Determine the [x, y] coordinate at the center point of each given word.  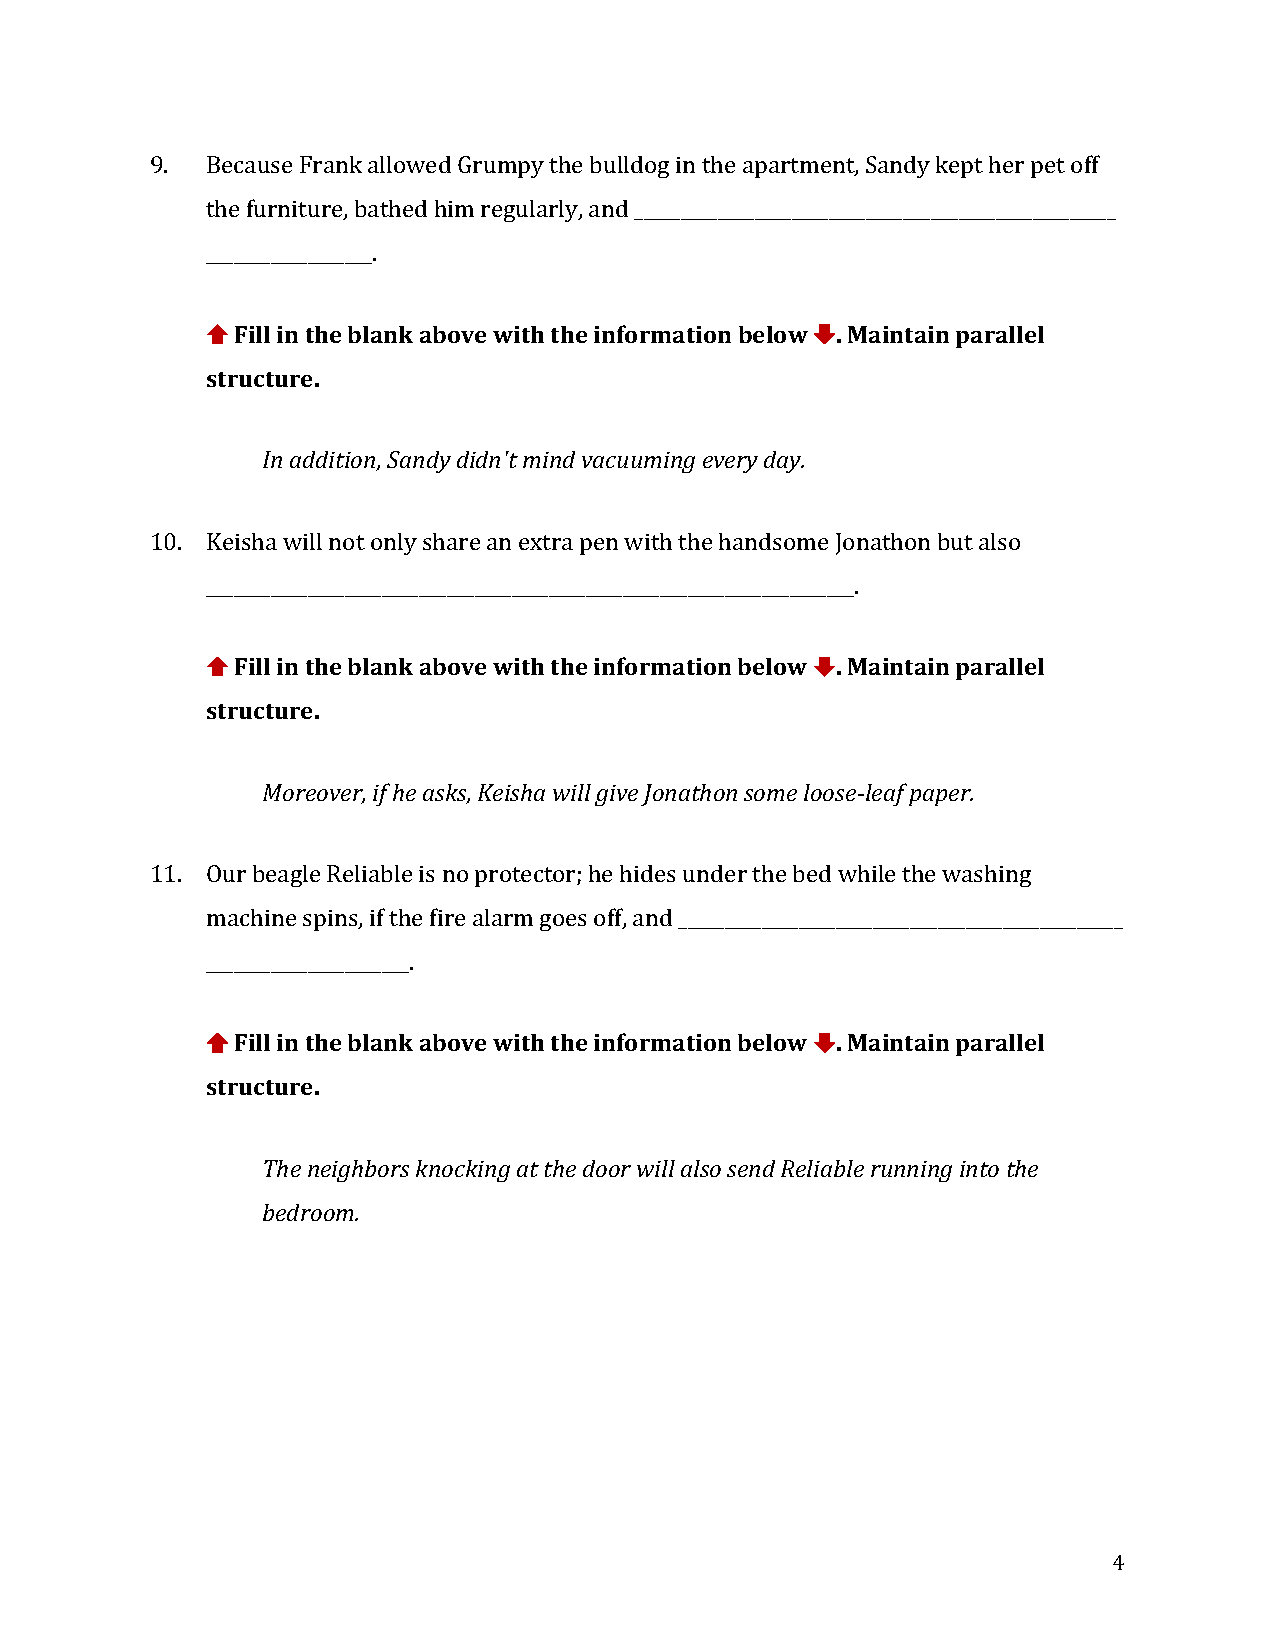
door [607, 1168]
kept [959, 167]
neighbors [358, 1171]
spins [331, 920]
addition [334, 461]
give [616, 795]
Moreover [314, 794]
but [955, 541]
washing [986, 876]
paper [941, 797]
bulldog [629, 167]
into [979, 1169]
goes [563, 922]
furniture [296, 209]
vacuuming [638, 462]
